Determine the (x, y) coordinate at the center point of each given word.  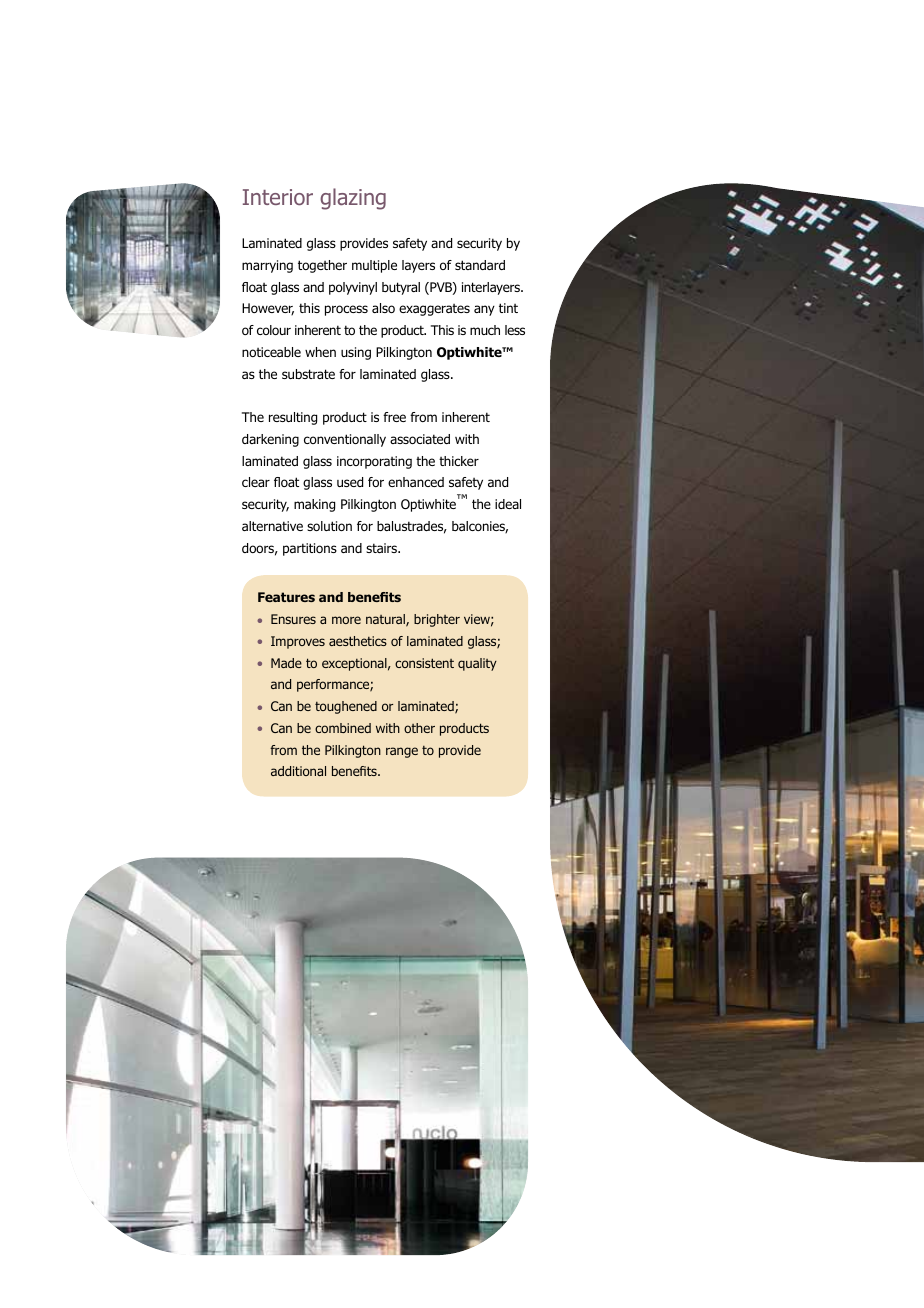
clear (256, 482)
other (419, 728)
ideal (508, 504)
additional (298, 771)
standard (480, 265)
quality (477, 664)
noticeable (271, 352)
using (356, 353)
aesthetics (358, 641)
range (402, 752)
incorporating (374, 462)
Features (286, 597)
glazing (353, 199)
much (485, 330)
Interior (278, 197)
